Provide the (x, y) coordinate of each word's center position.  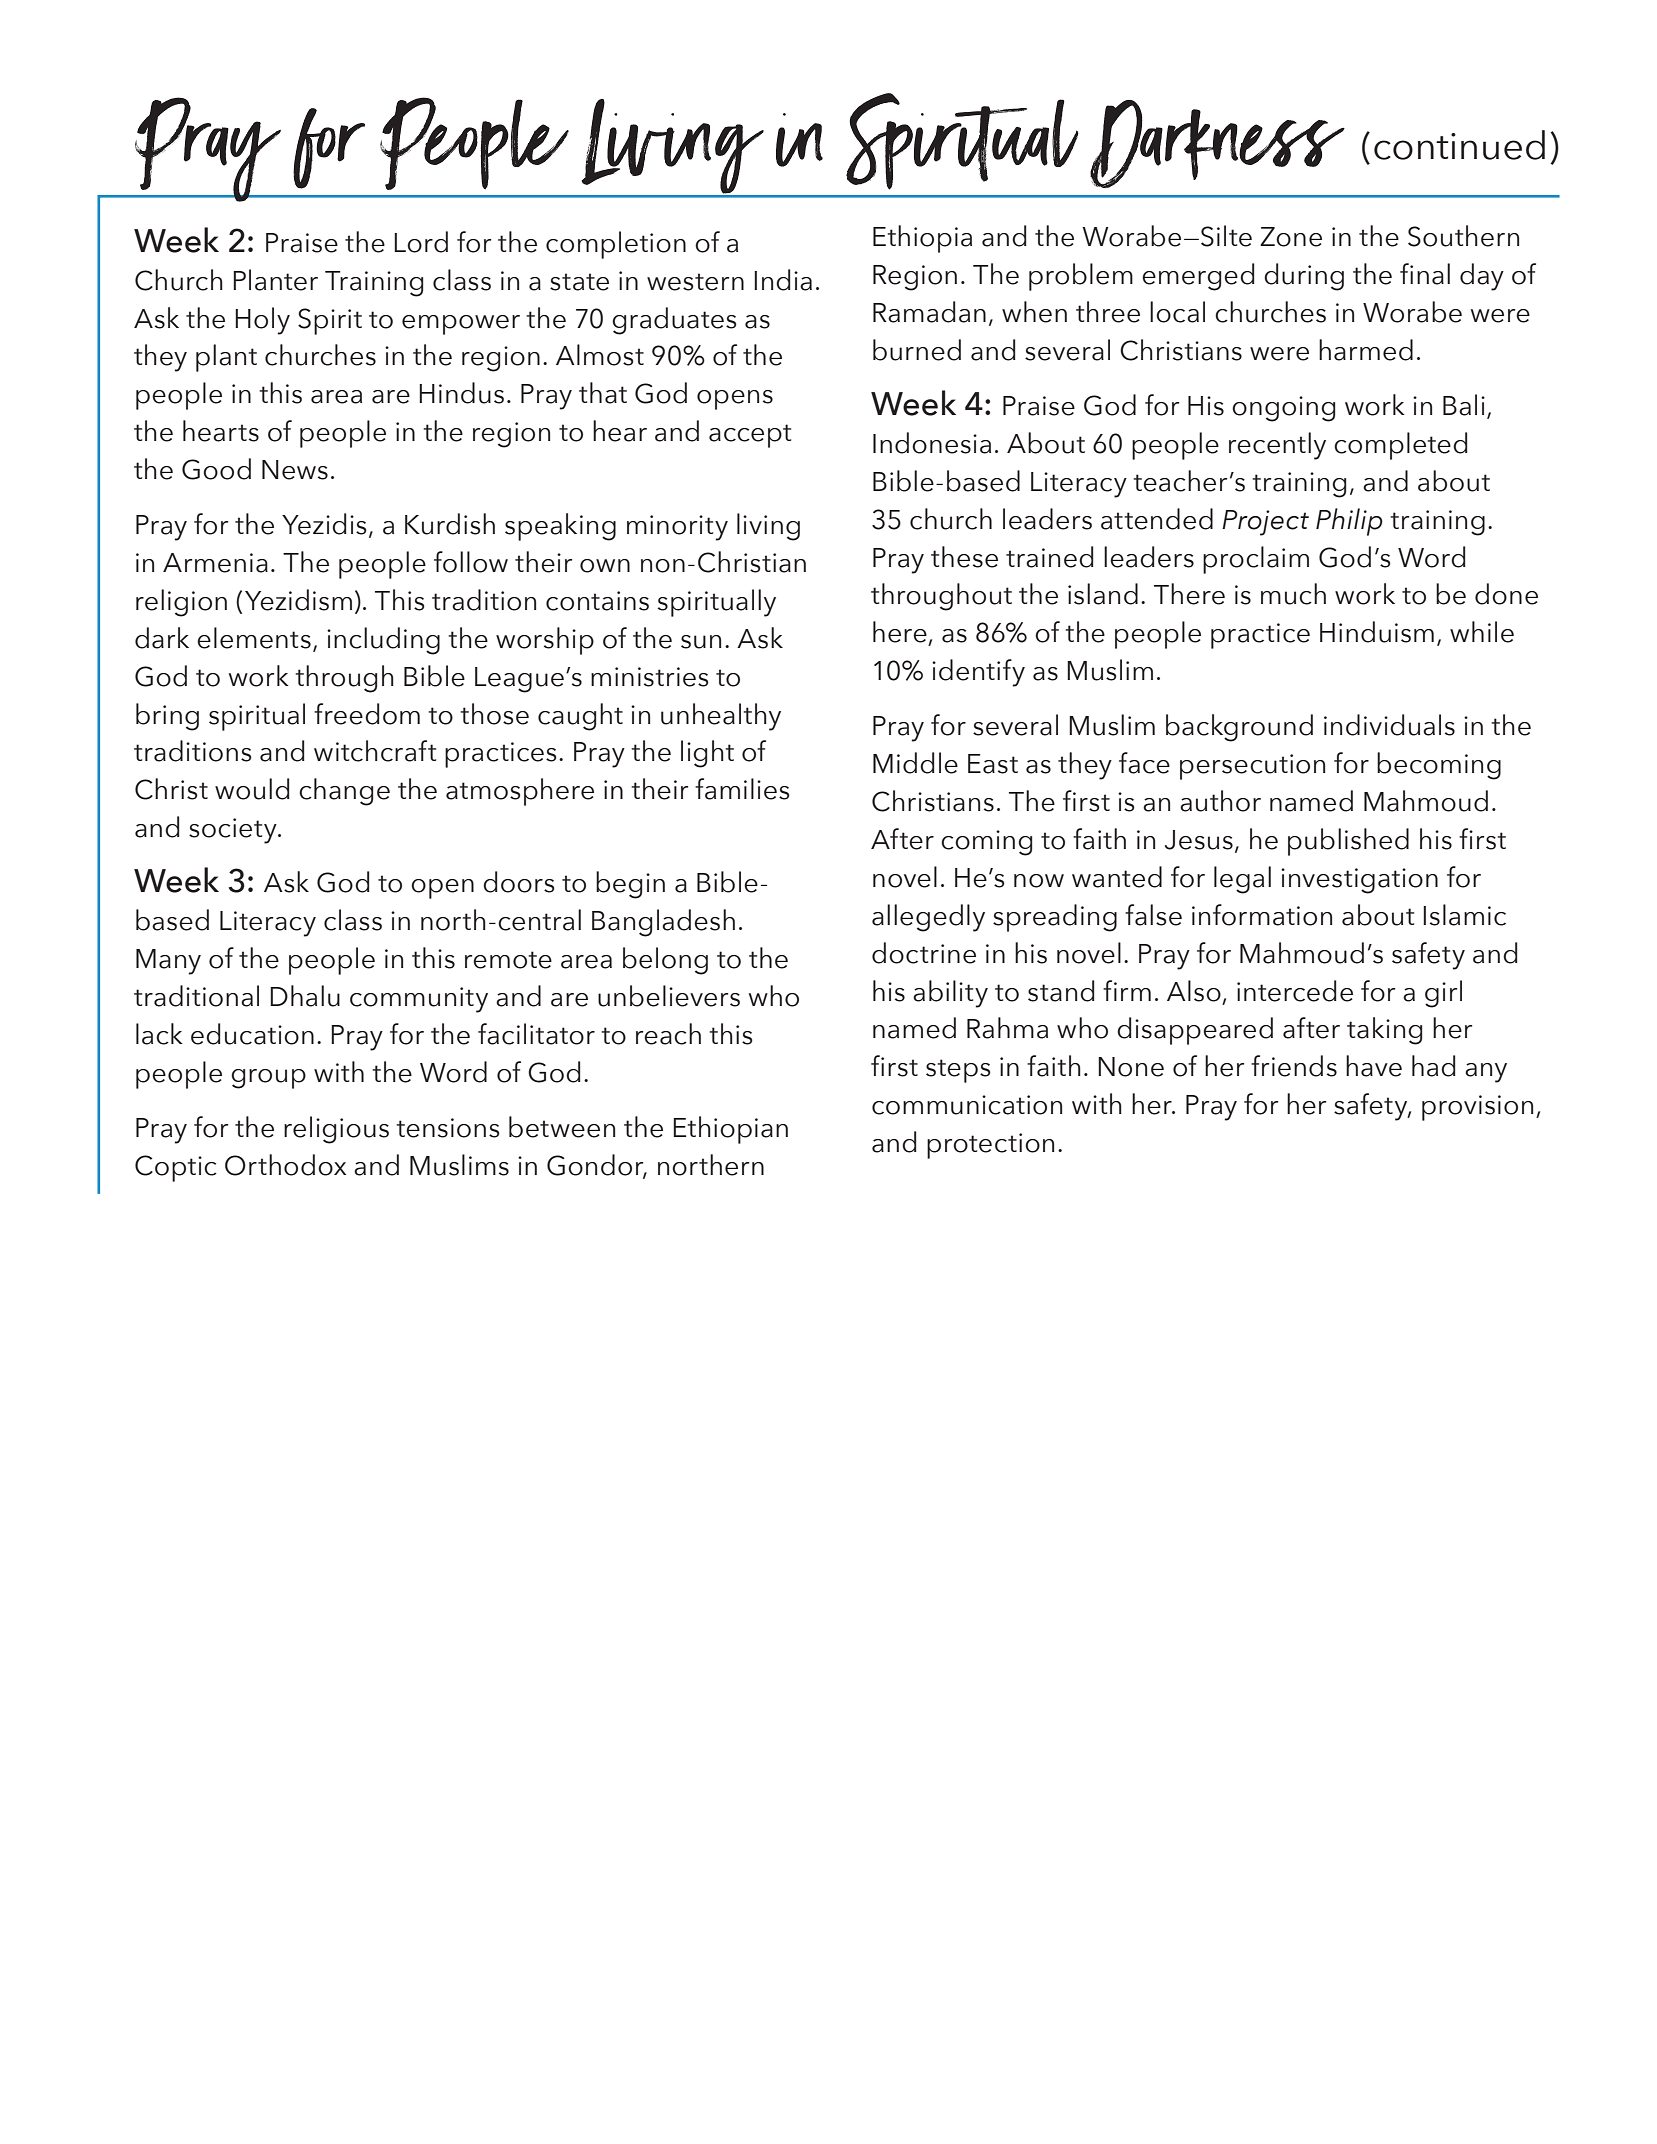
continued (1459, 145)
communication (967, 1105)
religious (336, 1130)
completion (616, 245)
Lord (421, 242)
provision (1477, 1108)
